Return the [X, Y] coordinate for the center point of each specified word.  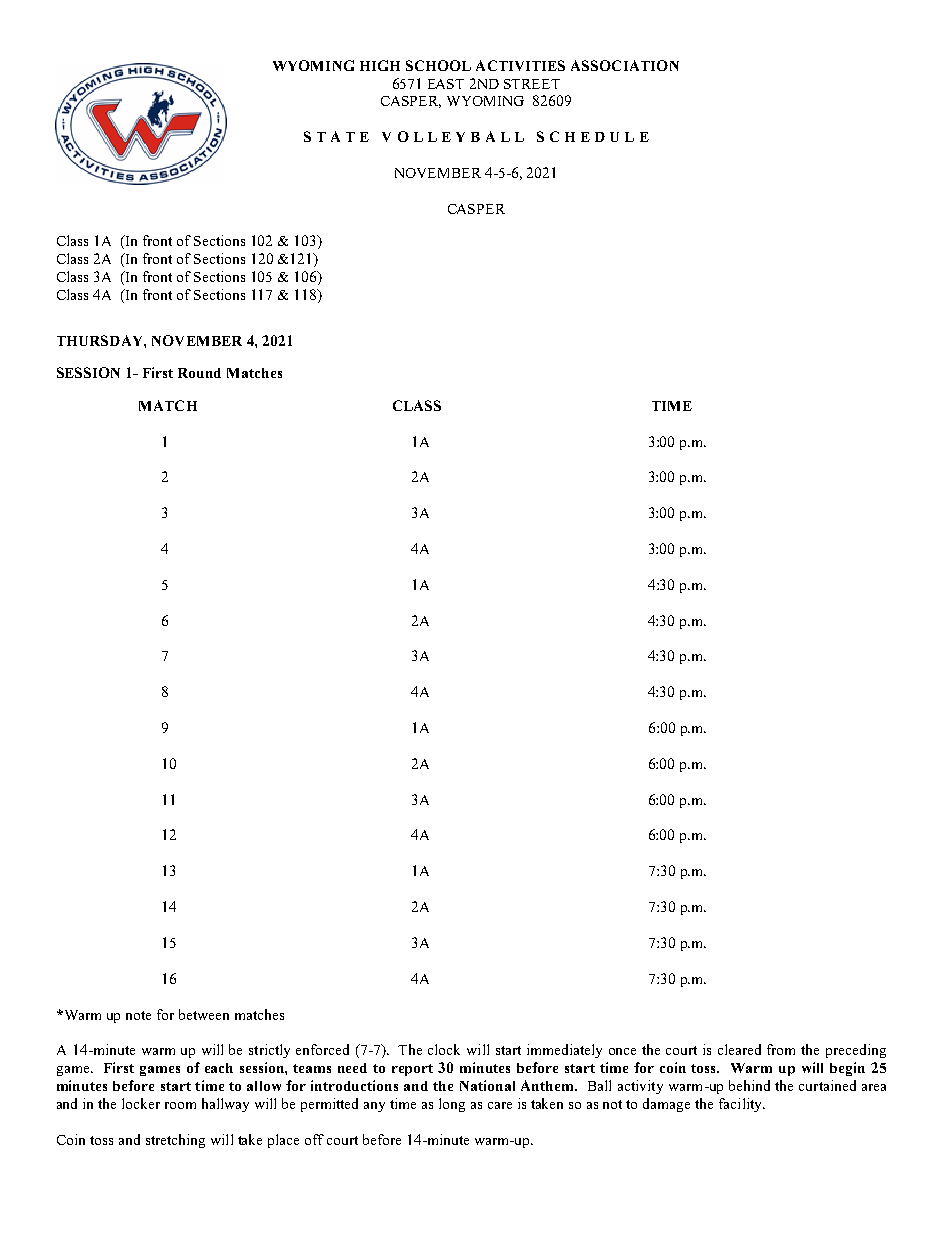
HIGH [380, 65]
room [180, 1105]
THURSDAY [101, 340]
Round [199, 373]
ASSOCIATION [625, 65]
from [781, 1049]
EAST [446, 84]
